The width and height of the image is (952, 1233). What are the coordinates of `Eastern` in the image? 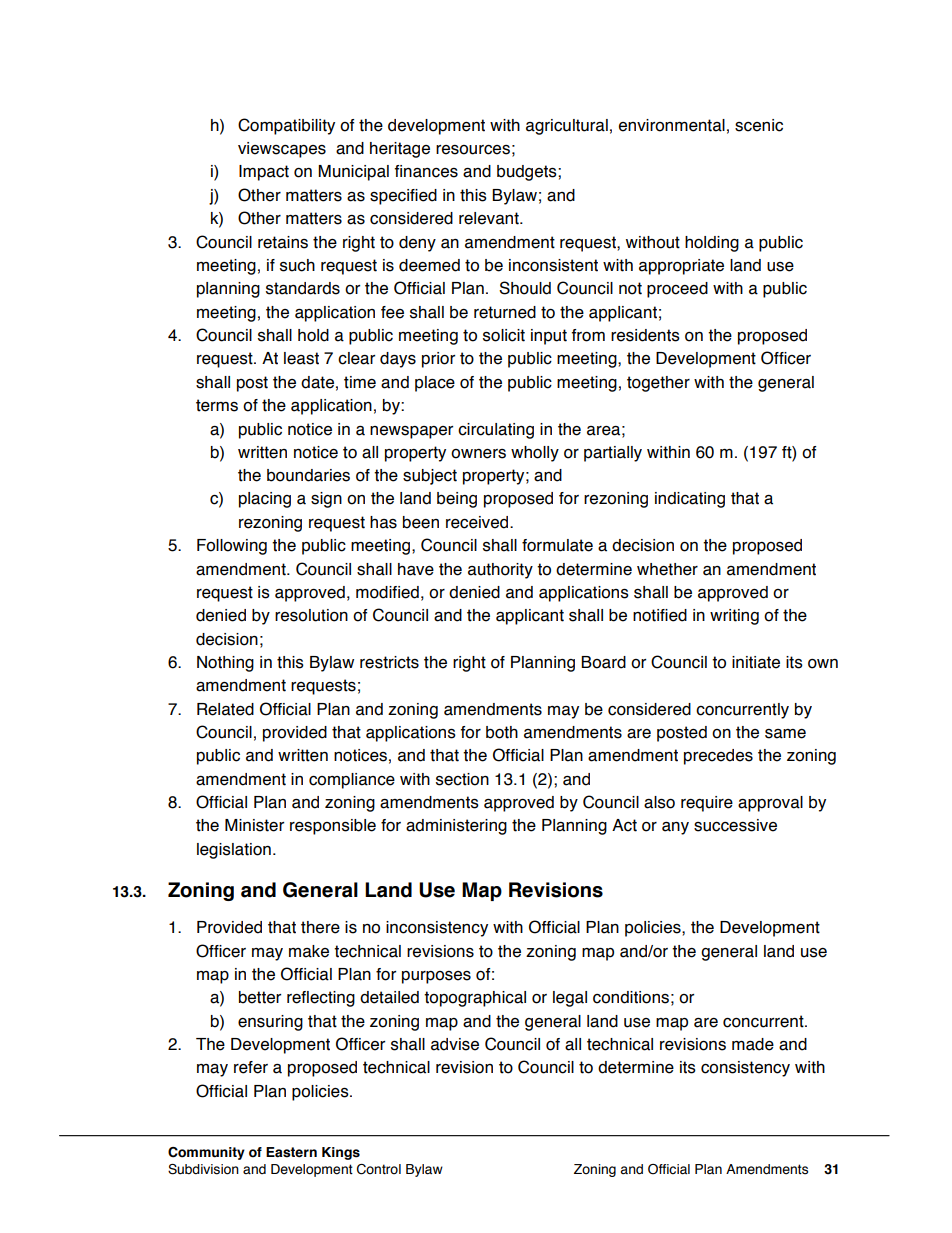 It's located at (291, 1152).
